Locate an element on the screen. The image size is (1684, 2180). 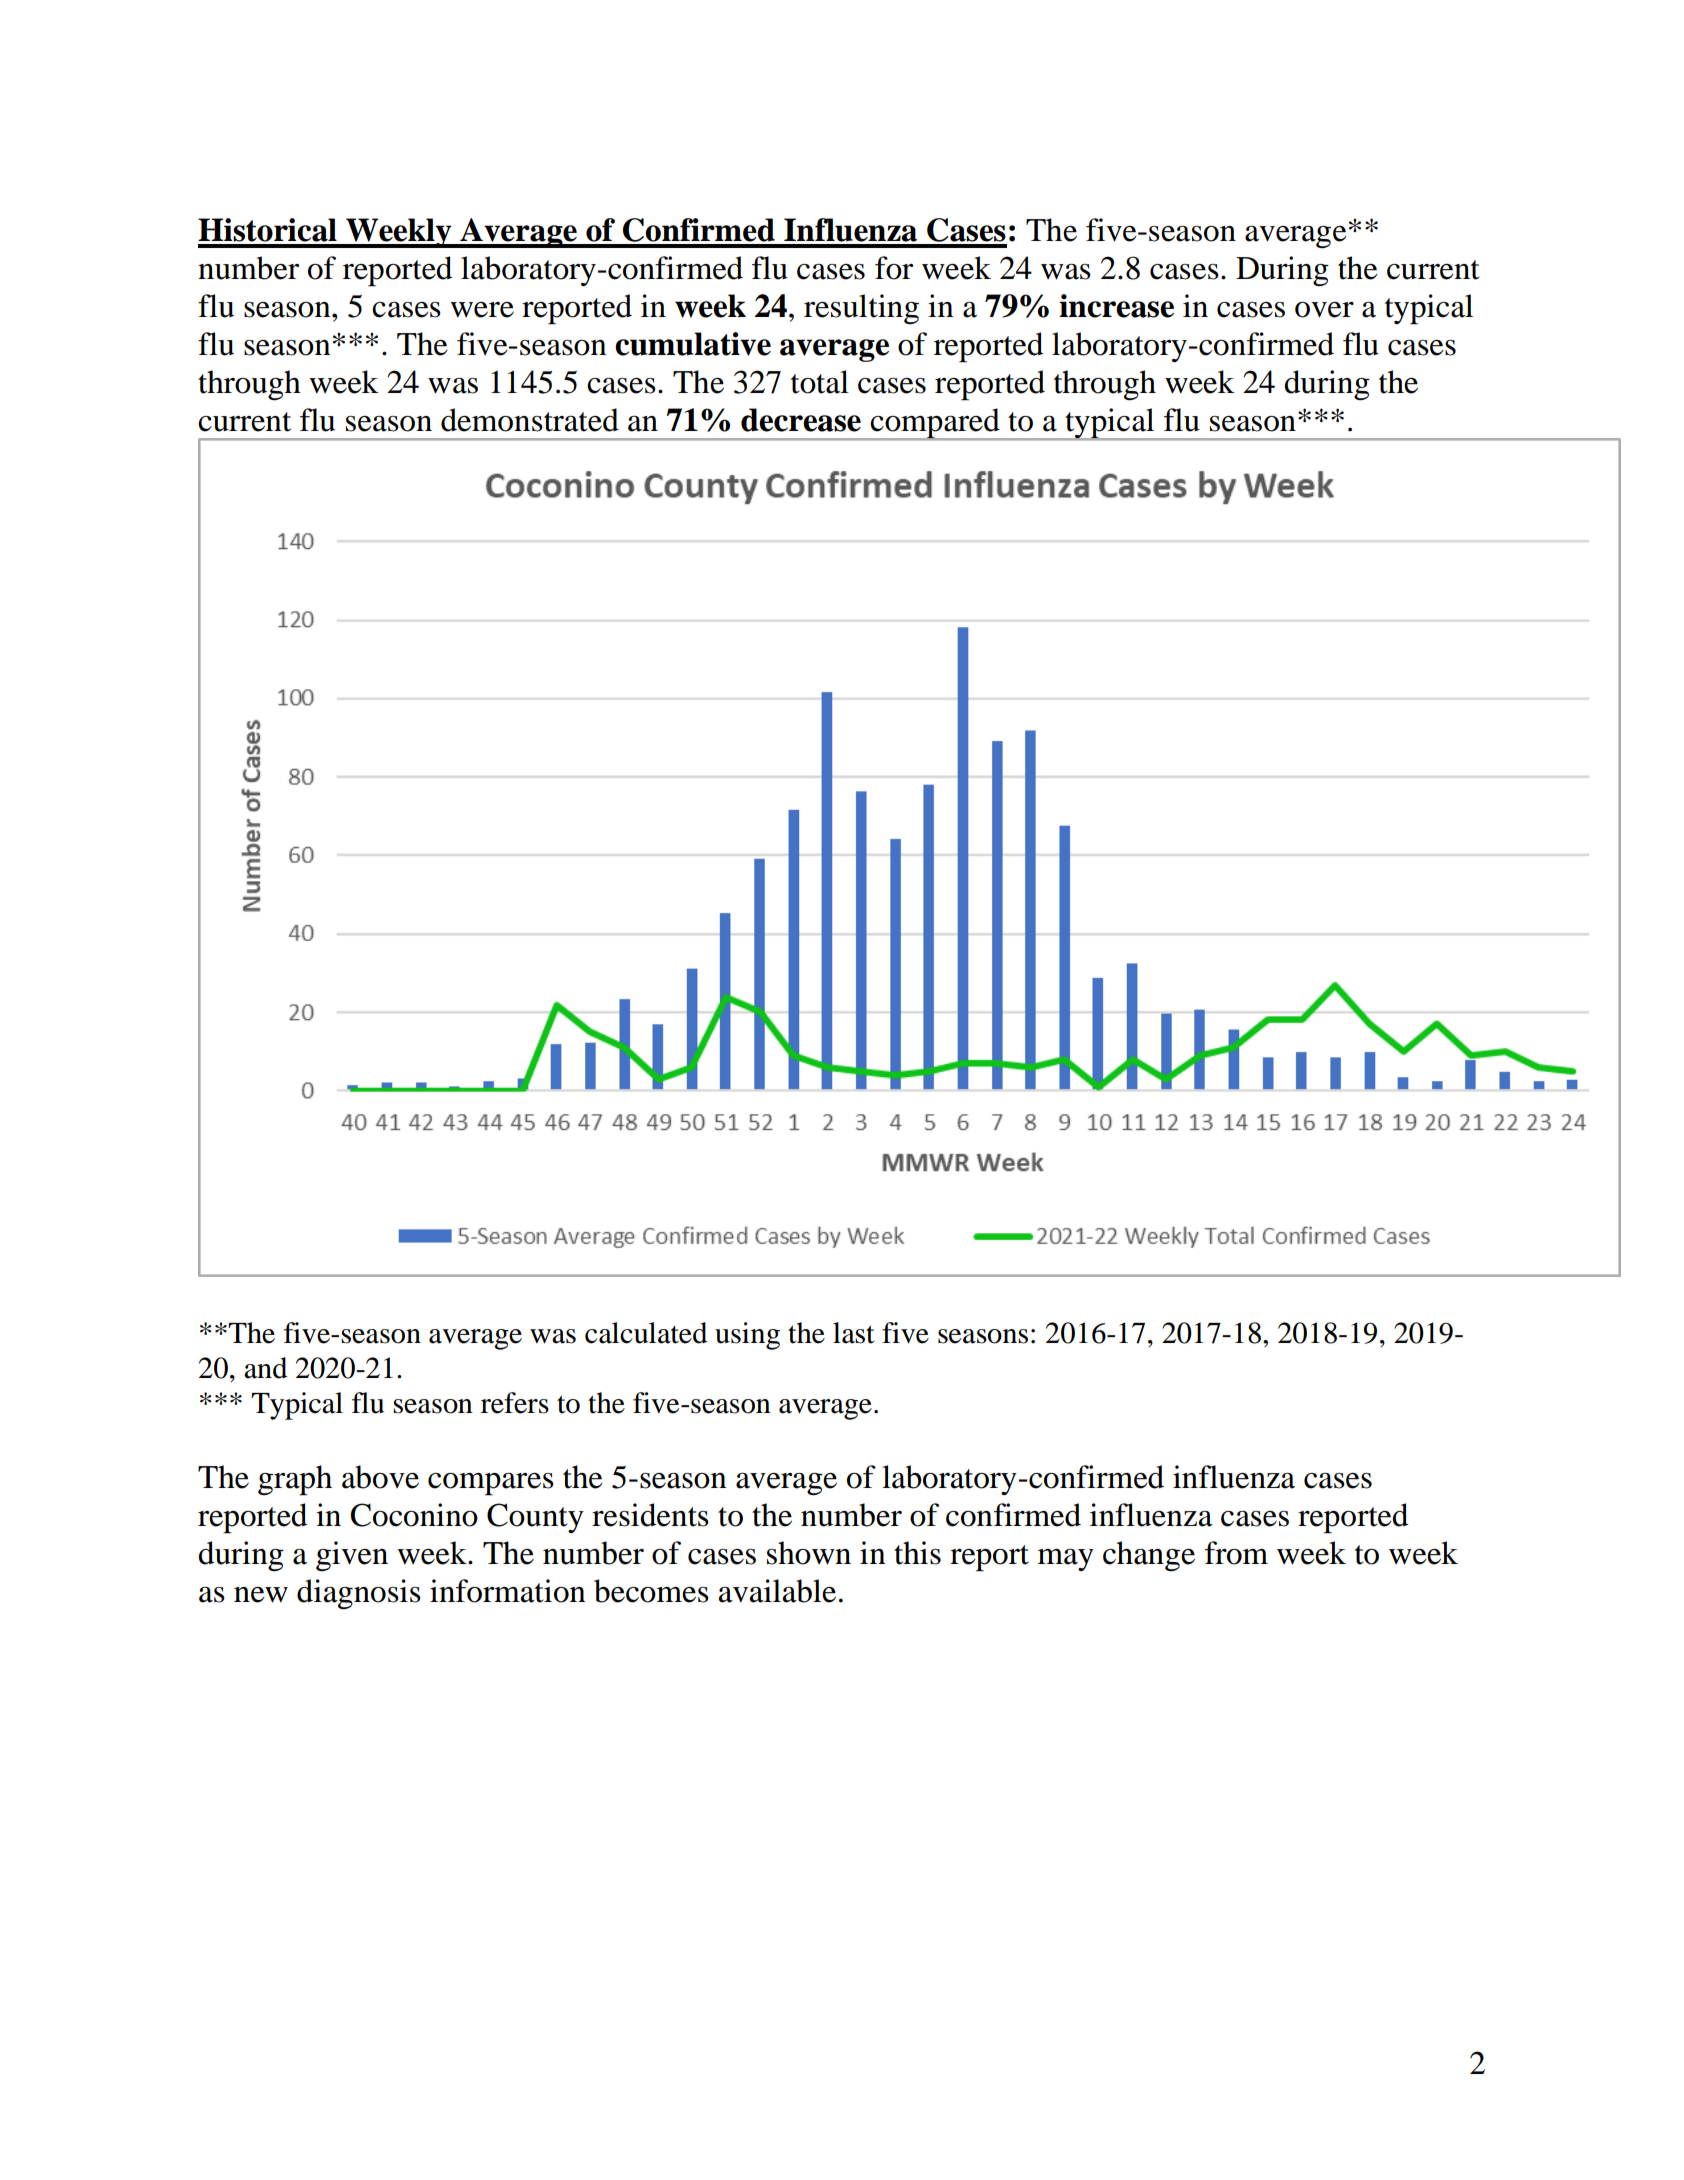
using is located at coordinates (747, 1336).
